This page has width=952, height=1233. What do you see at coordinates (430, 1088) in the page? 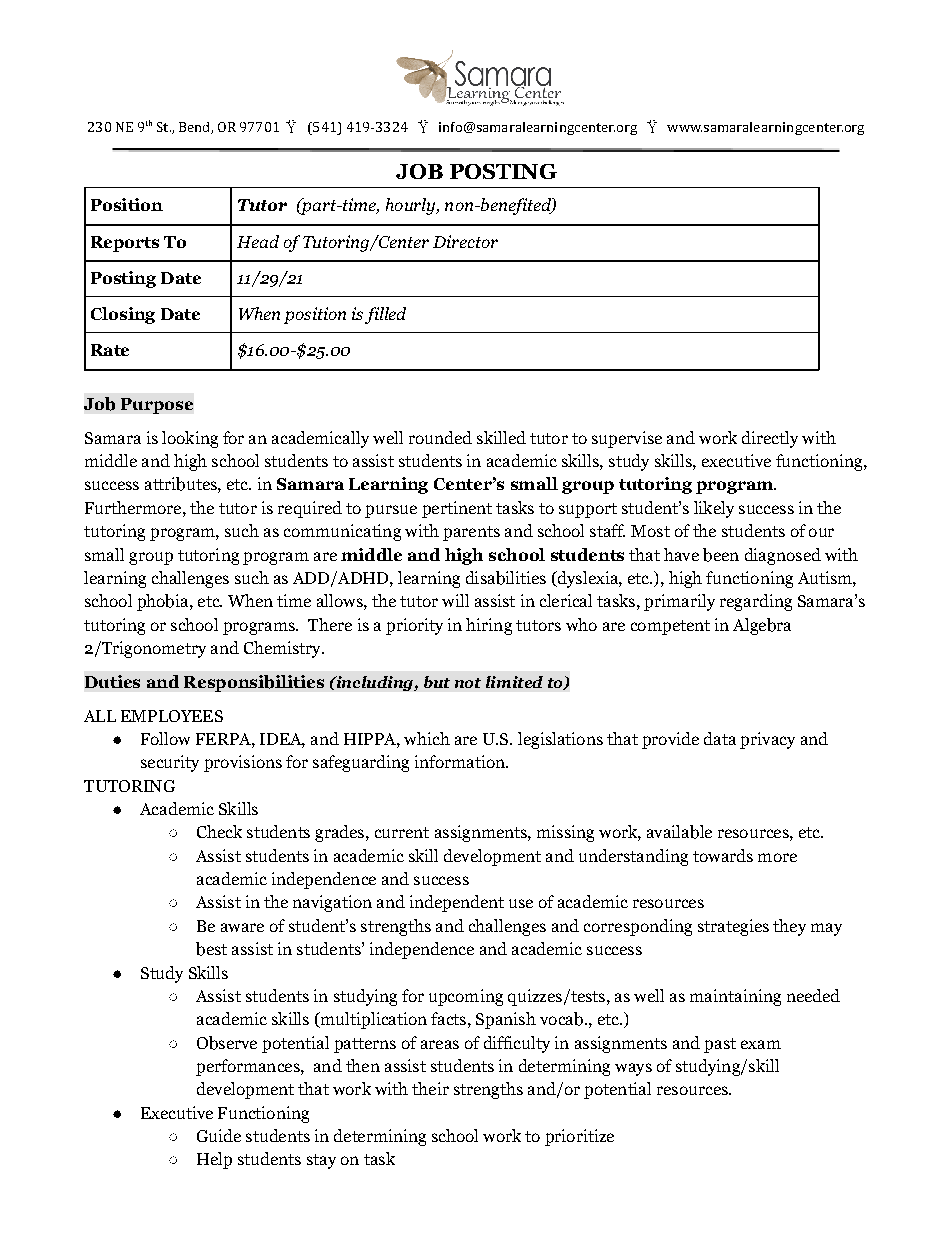
I see `their` at bounding box center [430, 1088].
